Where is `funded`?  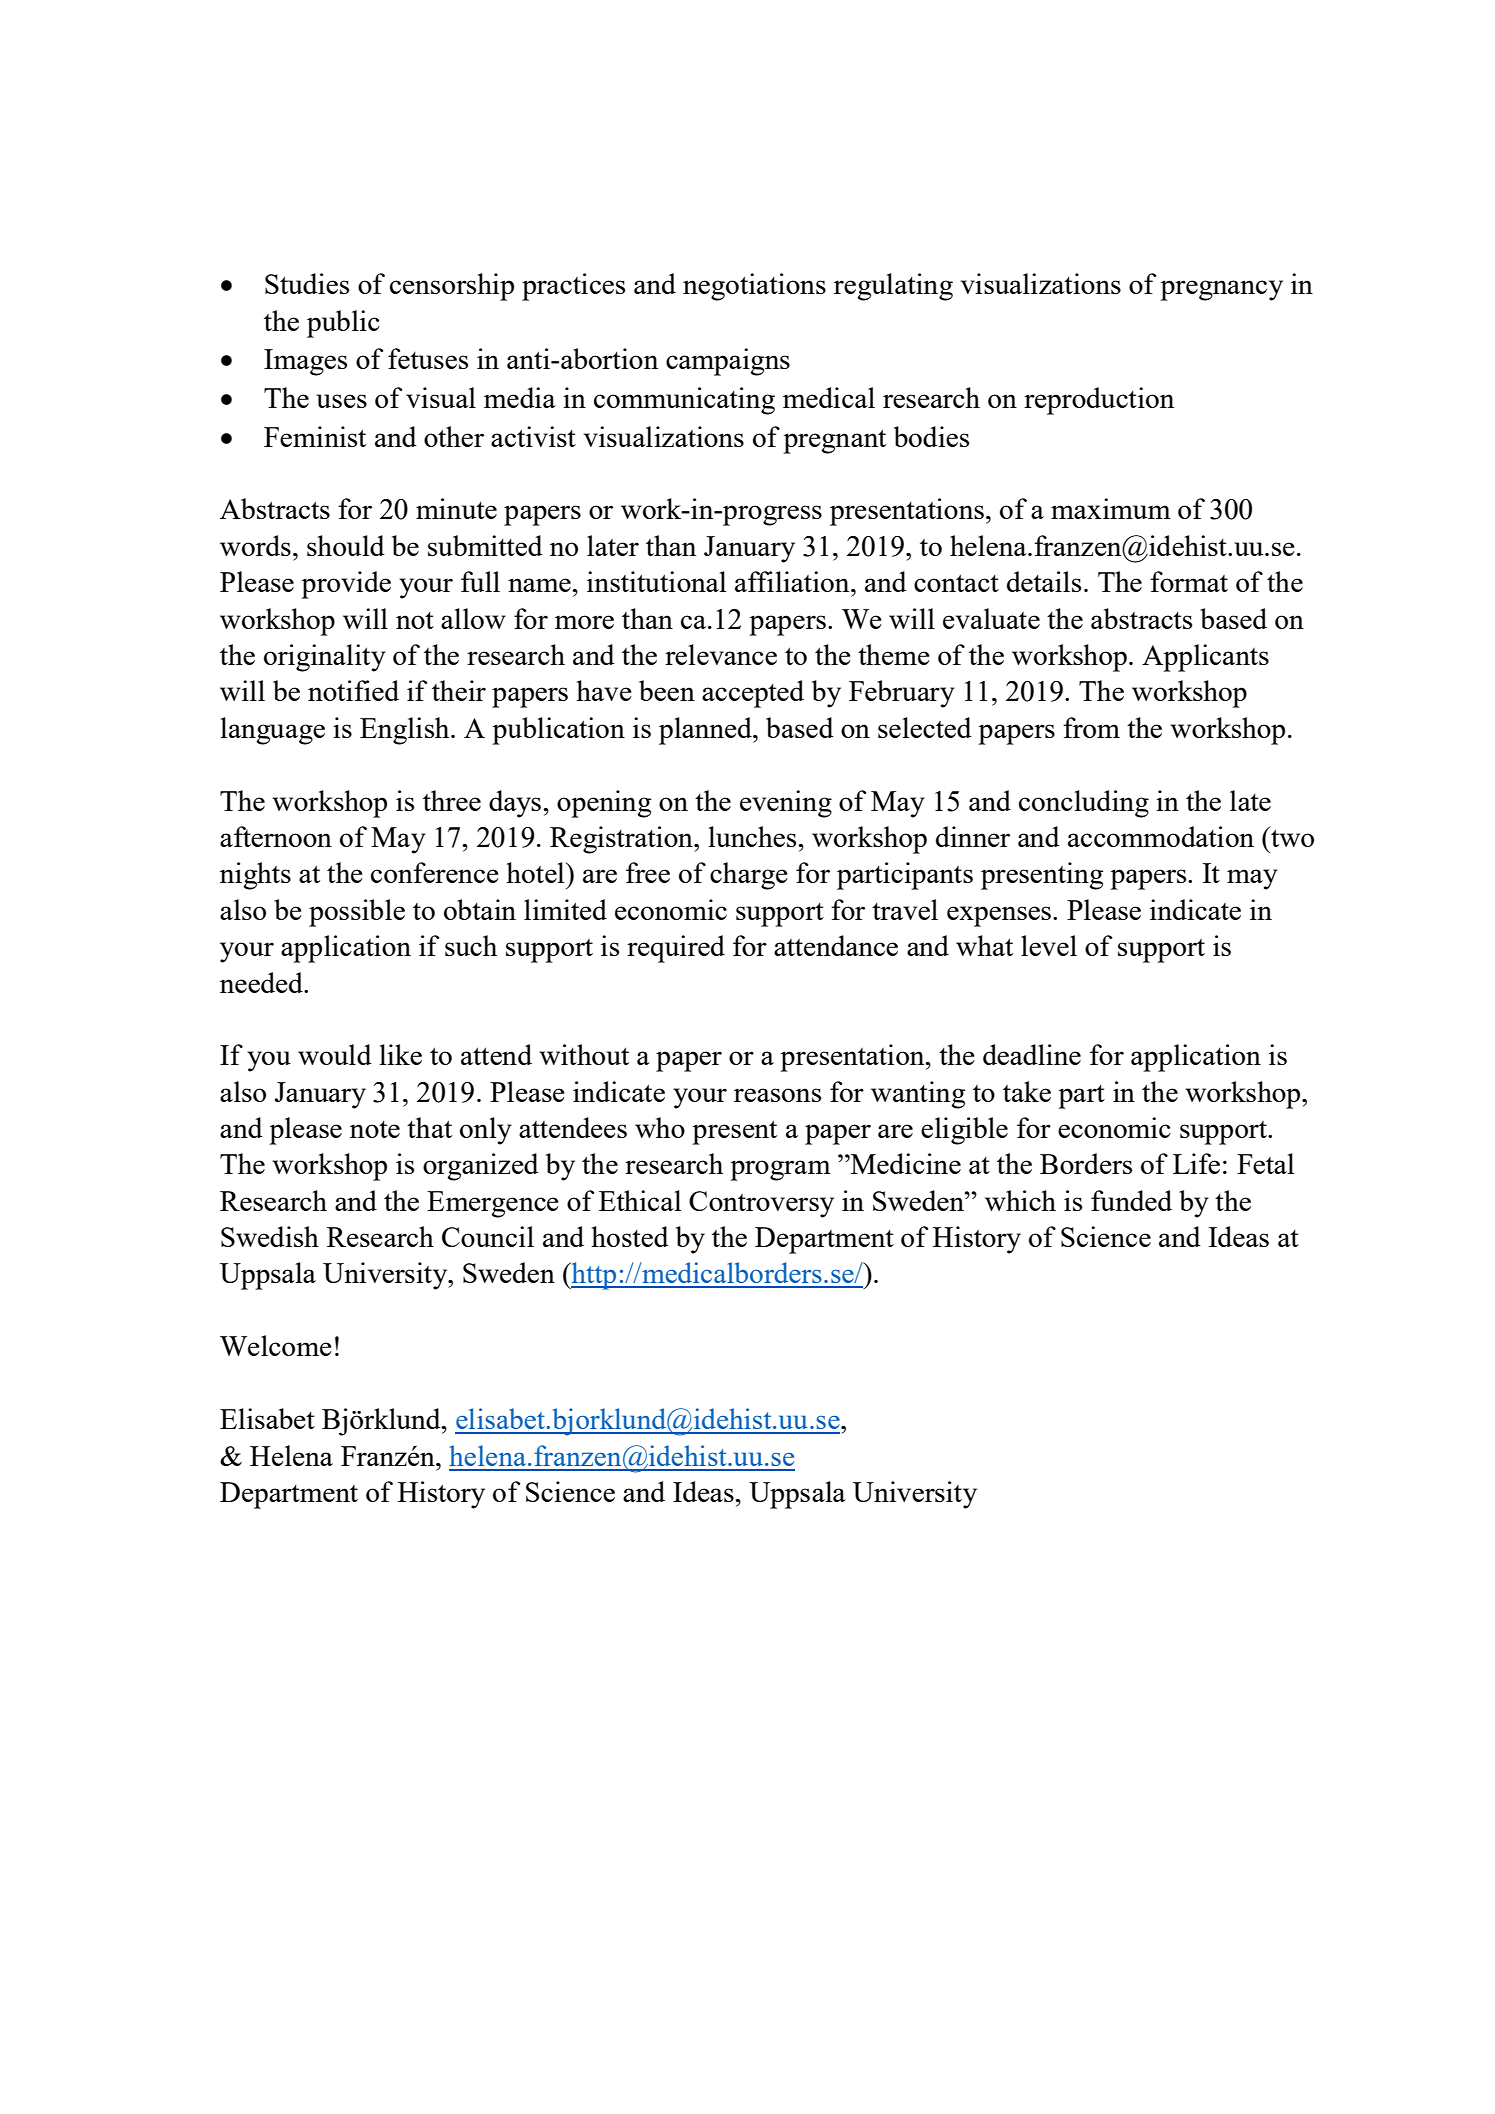 funded is located at coordinates (1131, 1200).
